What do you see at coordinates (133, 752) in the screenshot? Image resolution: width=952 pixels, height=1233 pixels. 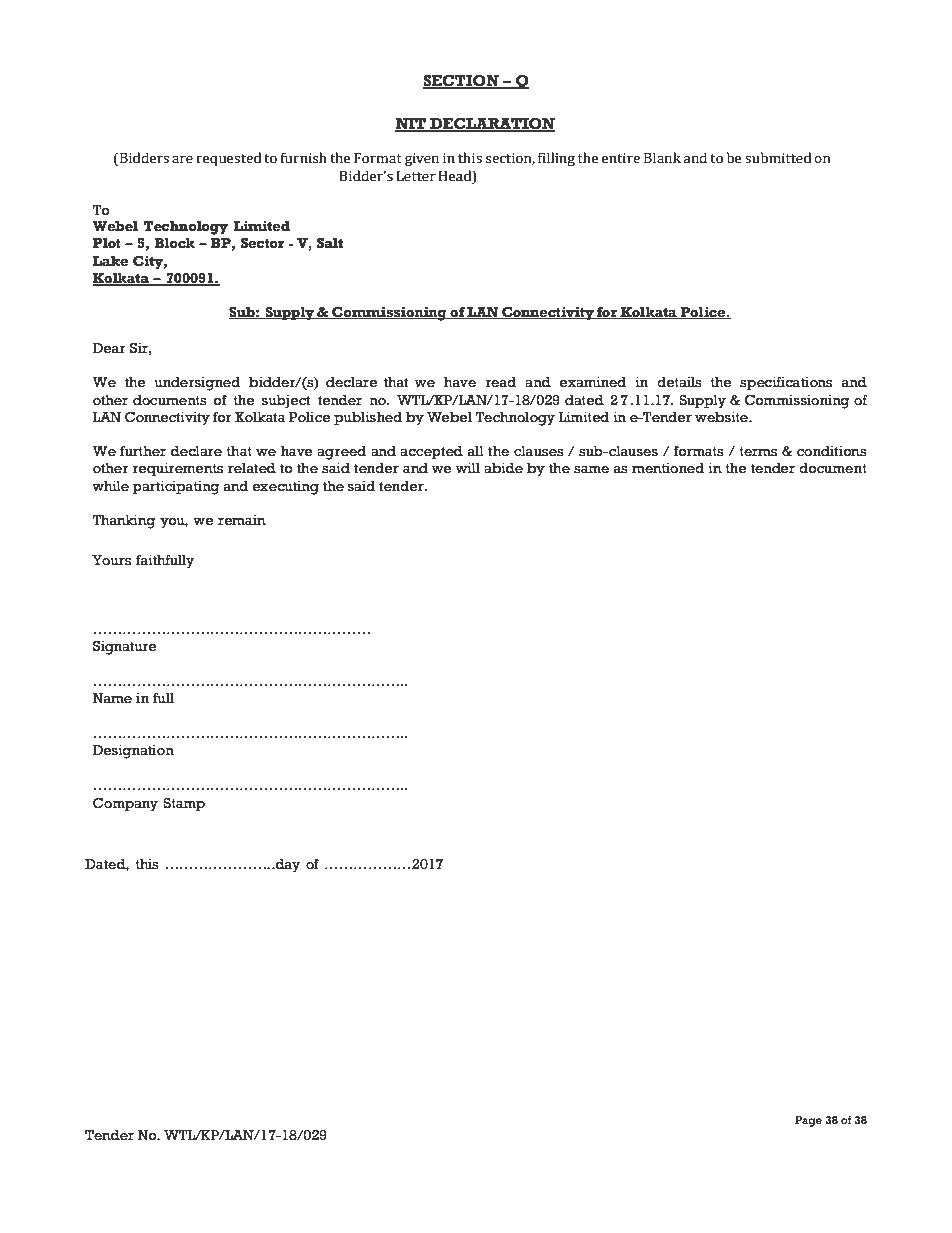 I see `Designation` at bounding box center [133, 752].
